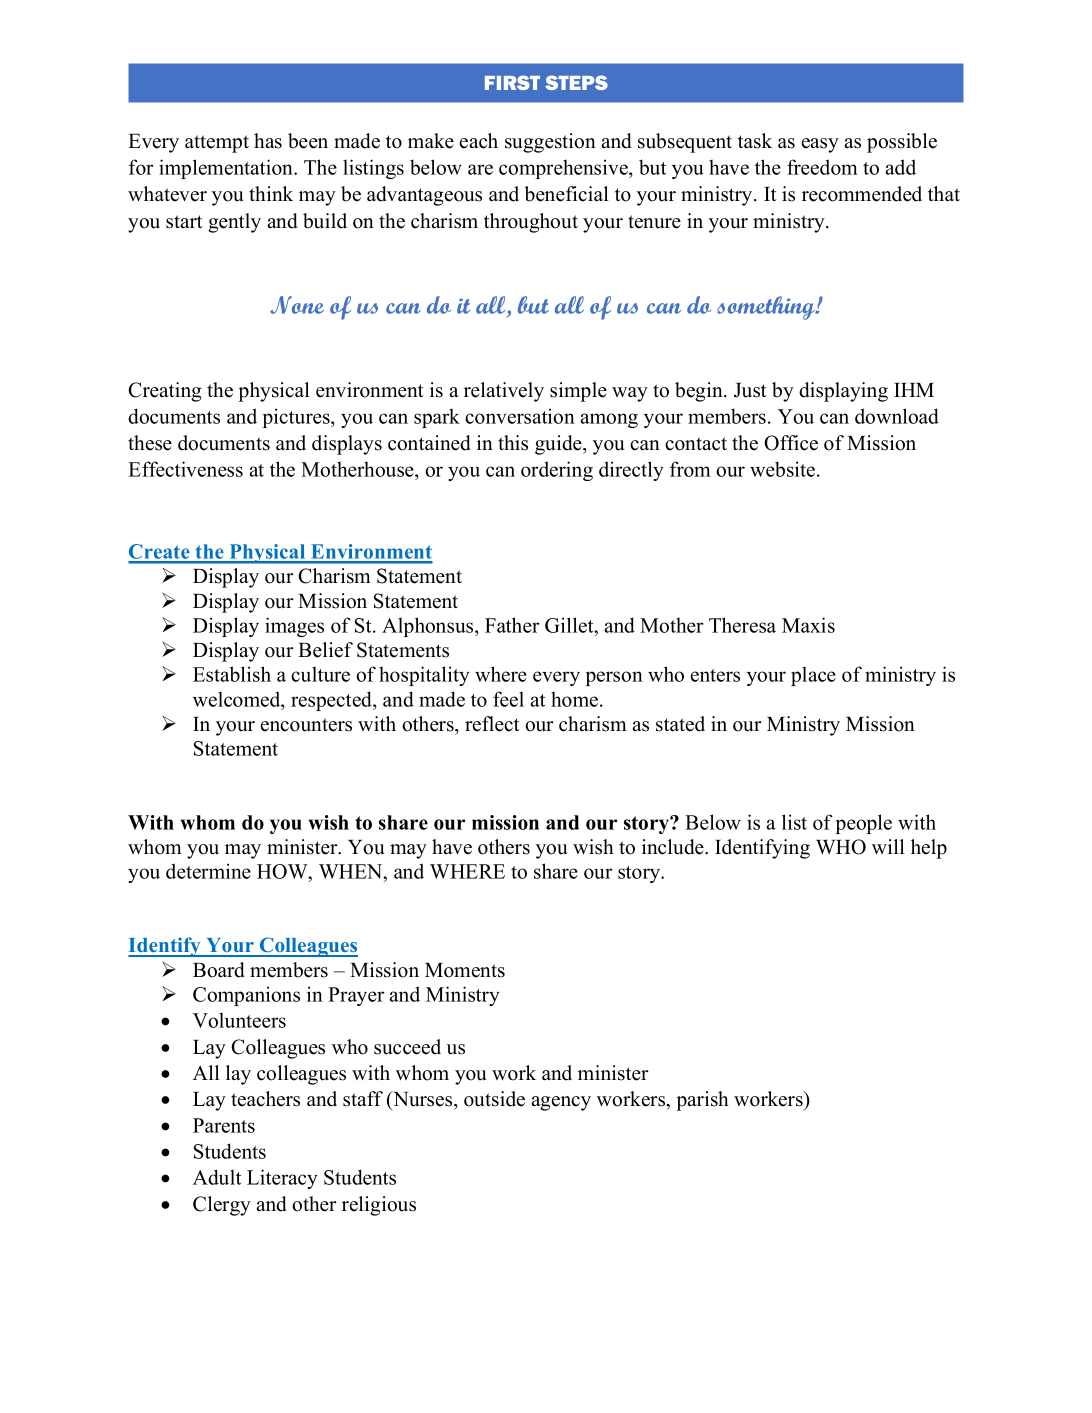 The width and height of the screenshot is (1092, 1413). Describe the element at coordinates (492, 724) in the screenshot. I see `reflect` at that location.
